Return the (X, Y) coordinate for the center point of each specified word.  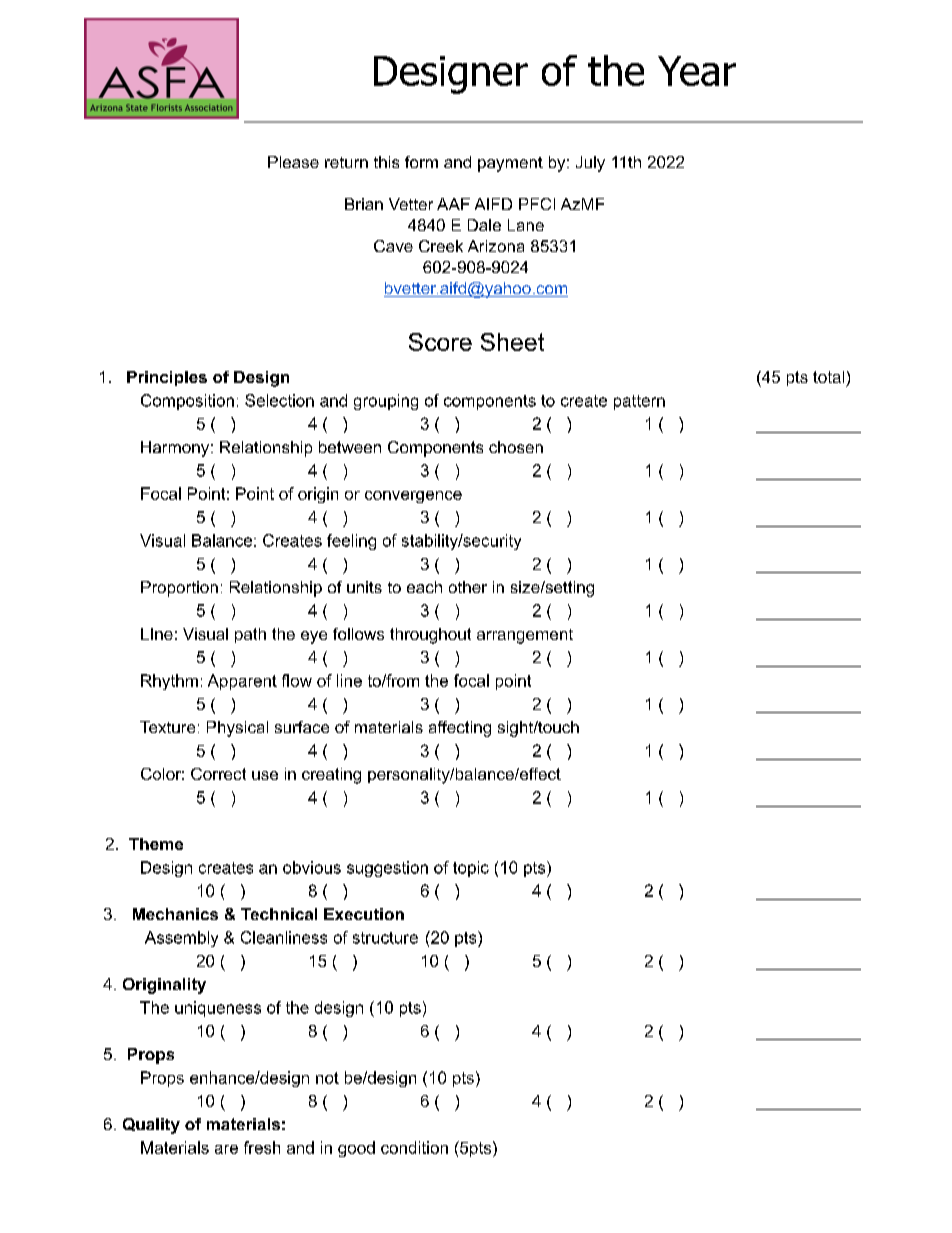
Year (697, 71)
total (828, 377)
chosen (516, 447)
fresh (262, 1147)
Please (293, 162)
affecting (460, 729)
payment (510, 164)
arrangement (525, 636)
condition (414, 1147)
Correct (218, 774)
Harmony (176, 449)
